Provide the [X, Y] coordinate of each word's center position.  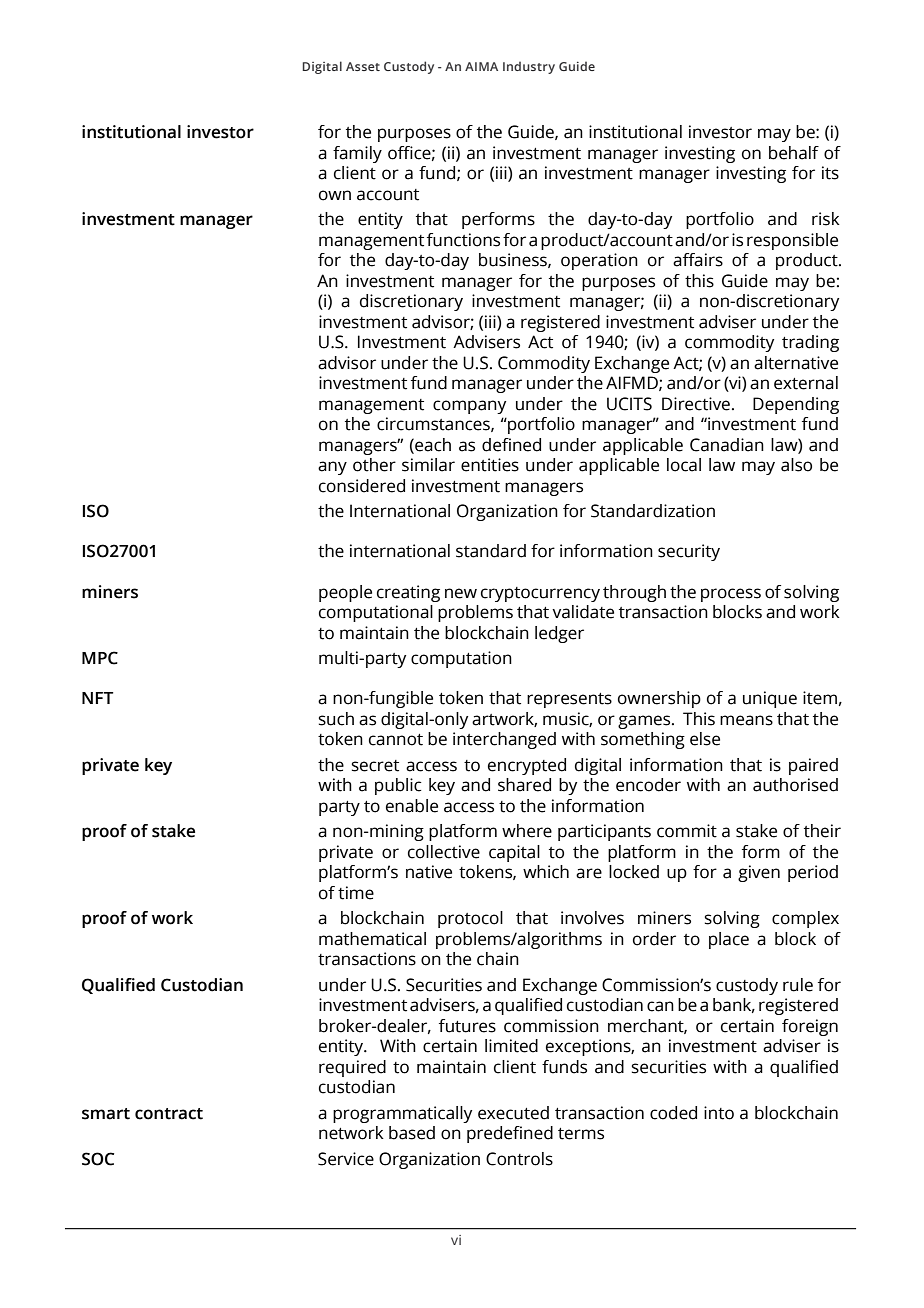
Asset [363, 66]
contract [169, 1114]
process [731, 595]
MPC [100, 658]
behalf [794, 153]
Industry [529, 67]
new [461, 593]
